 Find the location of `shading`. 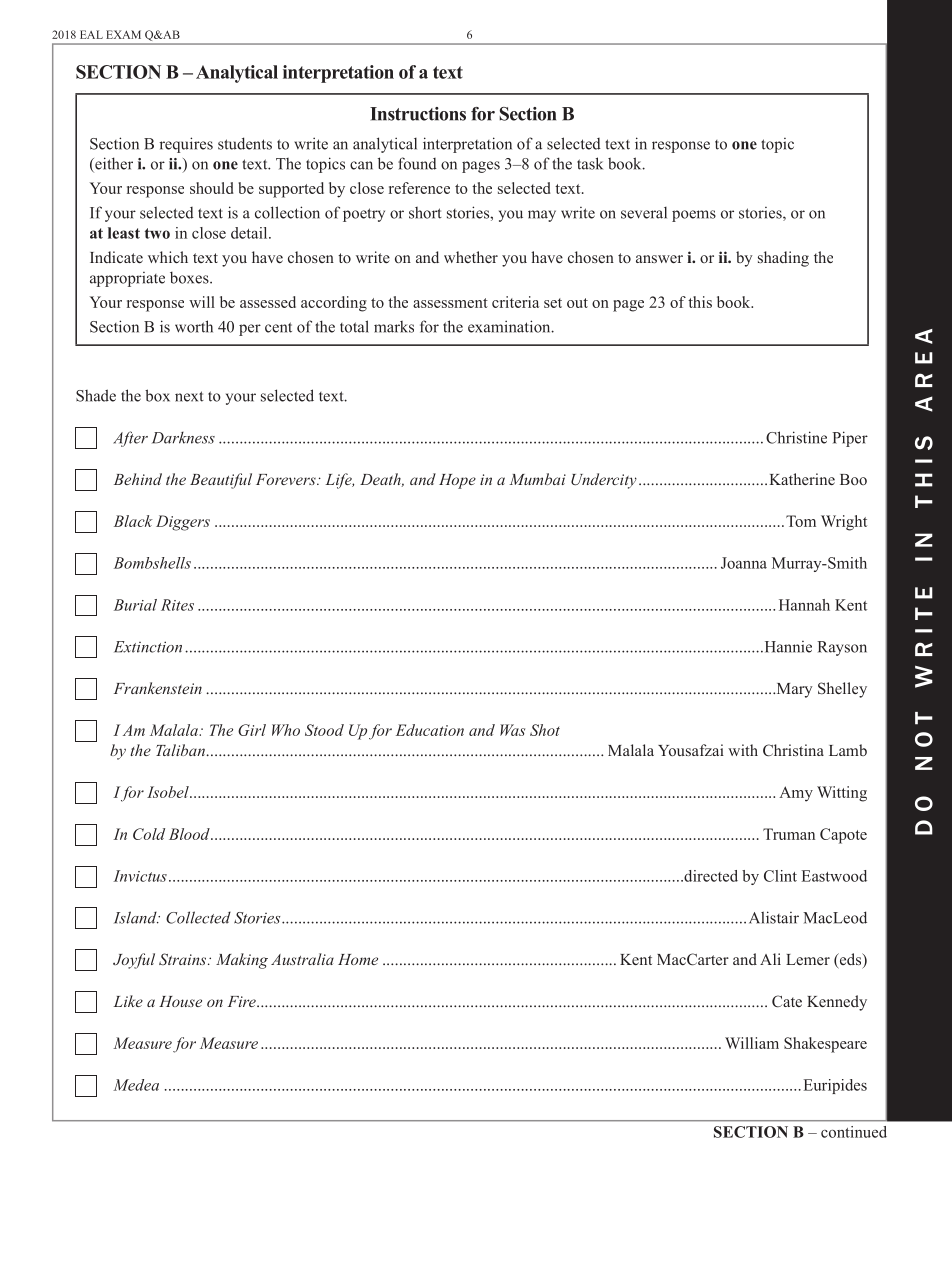

shading is located at coordinates (783, 259).
